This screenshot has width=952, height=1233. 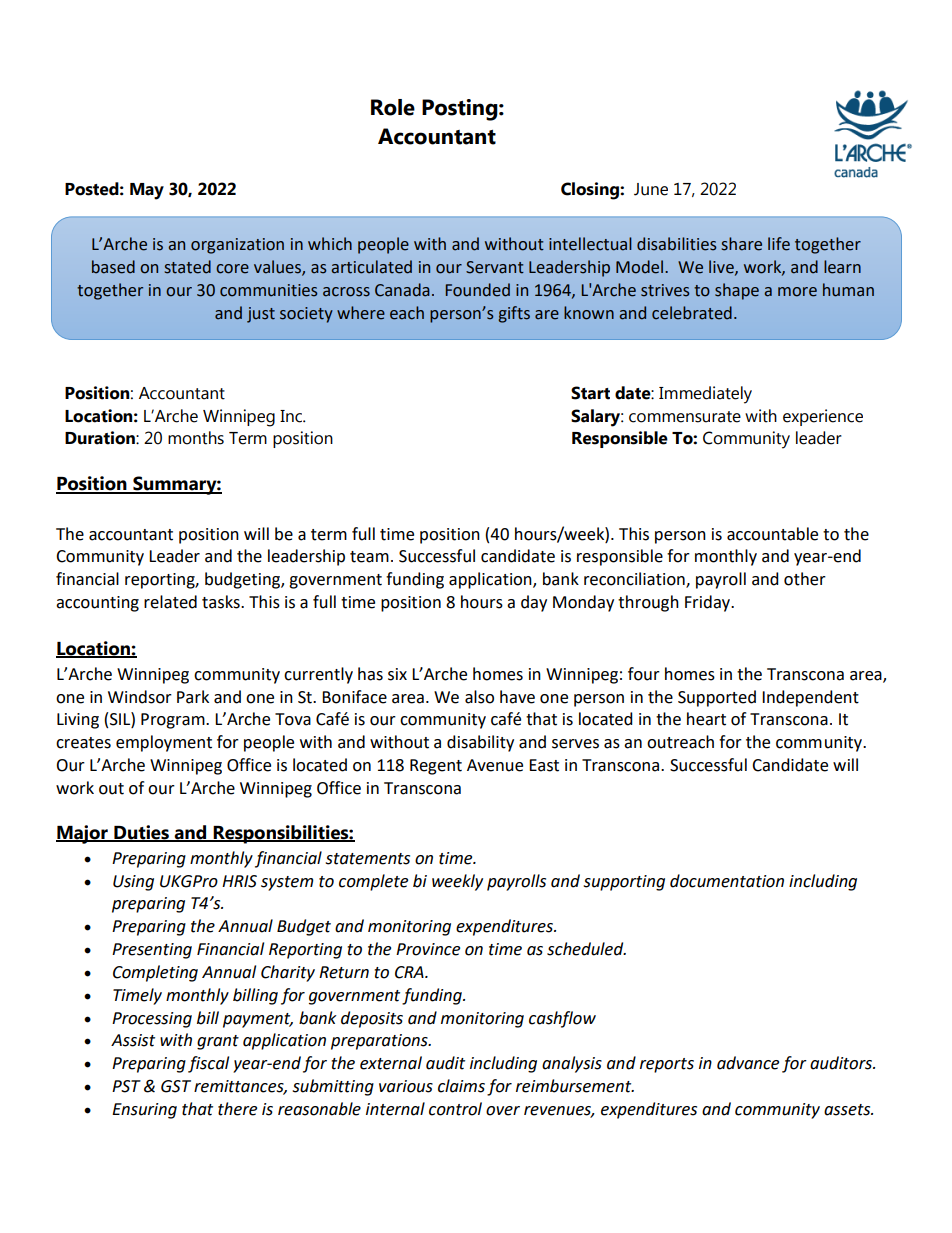 I want to click on Duties, so click(x=141, y=833).
